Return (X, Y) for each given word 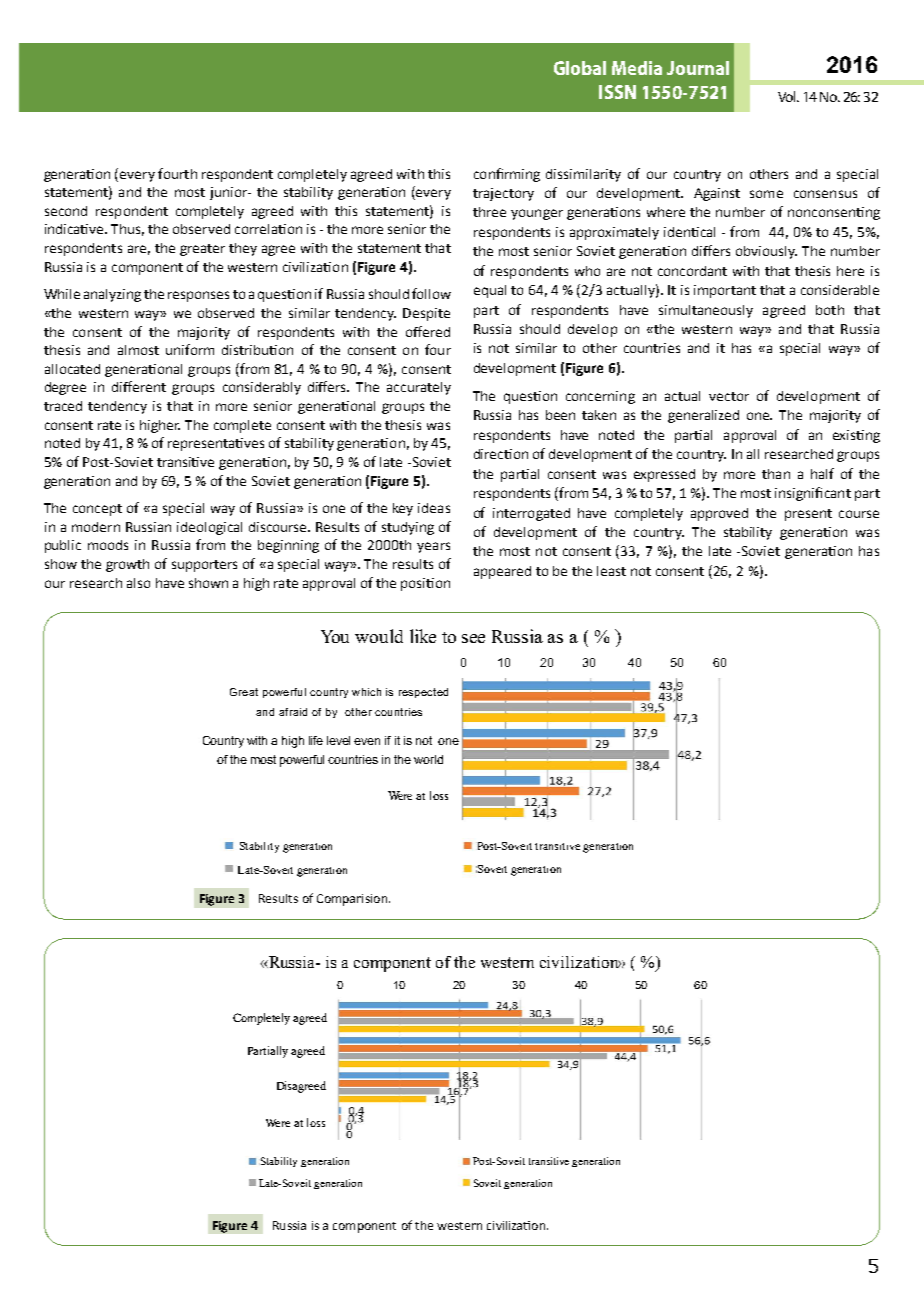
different (139, 386)
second (66, 211)
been (560, 415)
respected (423, 693)
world (428, 759)
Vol (788, 96)
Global (580, 68)
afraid (293, 712)
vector (729, 396)
